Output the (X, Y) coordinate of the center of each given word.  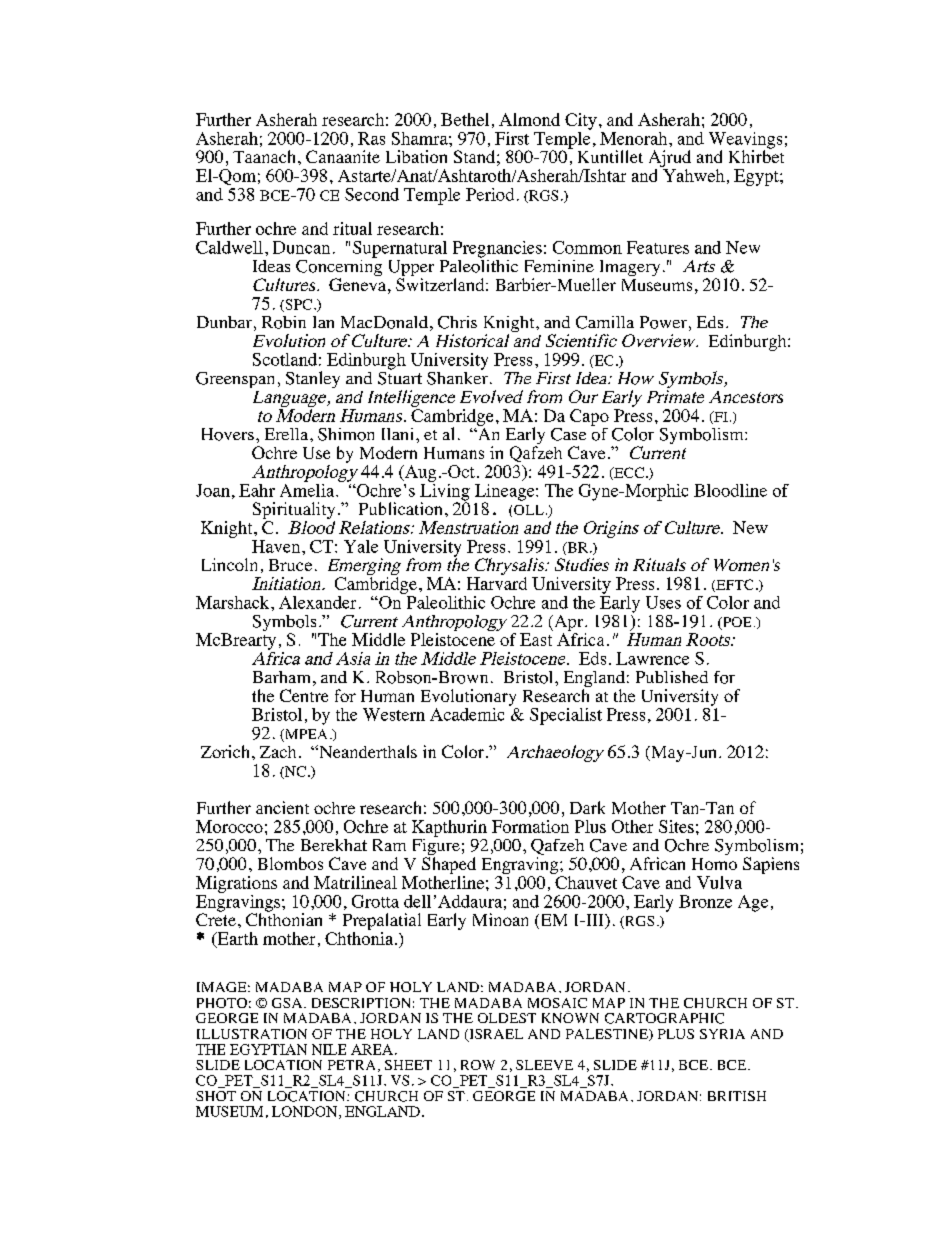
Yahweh (694, 175)
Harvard (497, 583)
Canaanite (343, 156)
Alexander (317, 602)
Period (490, 194)
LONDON (306, 1112)
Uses (663, 602)
